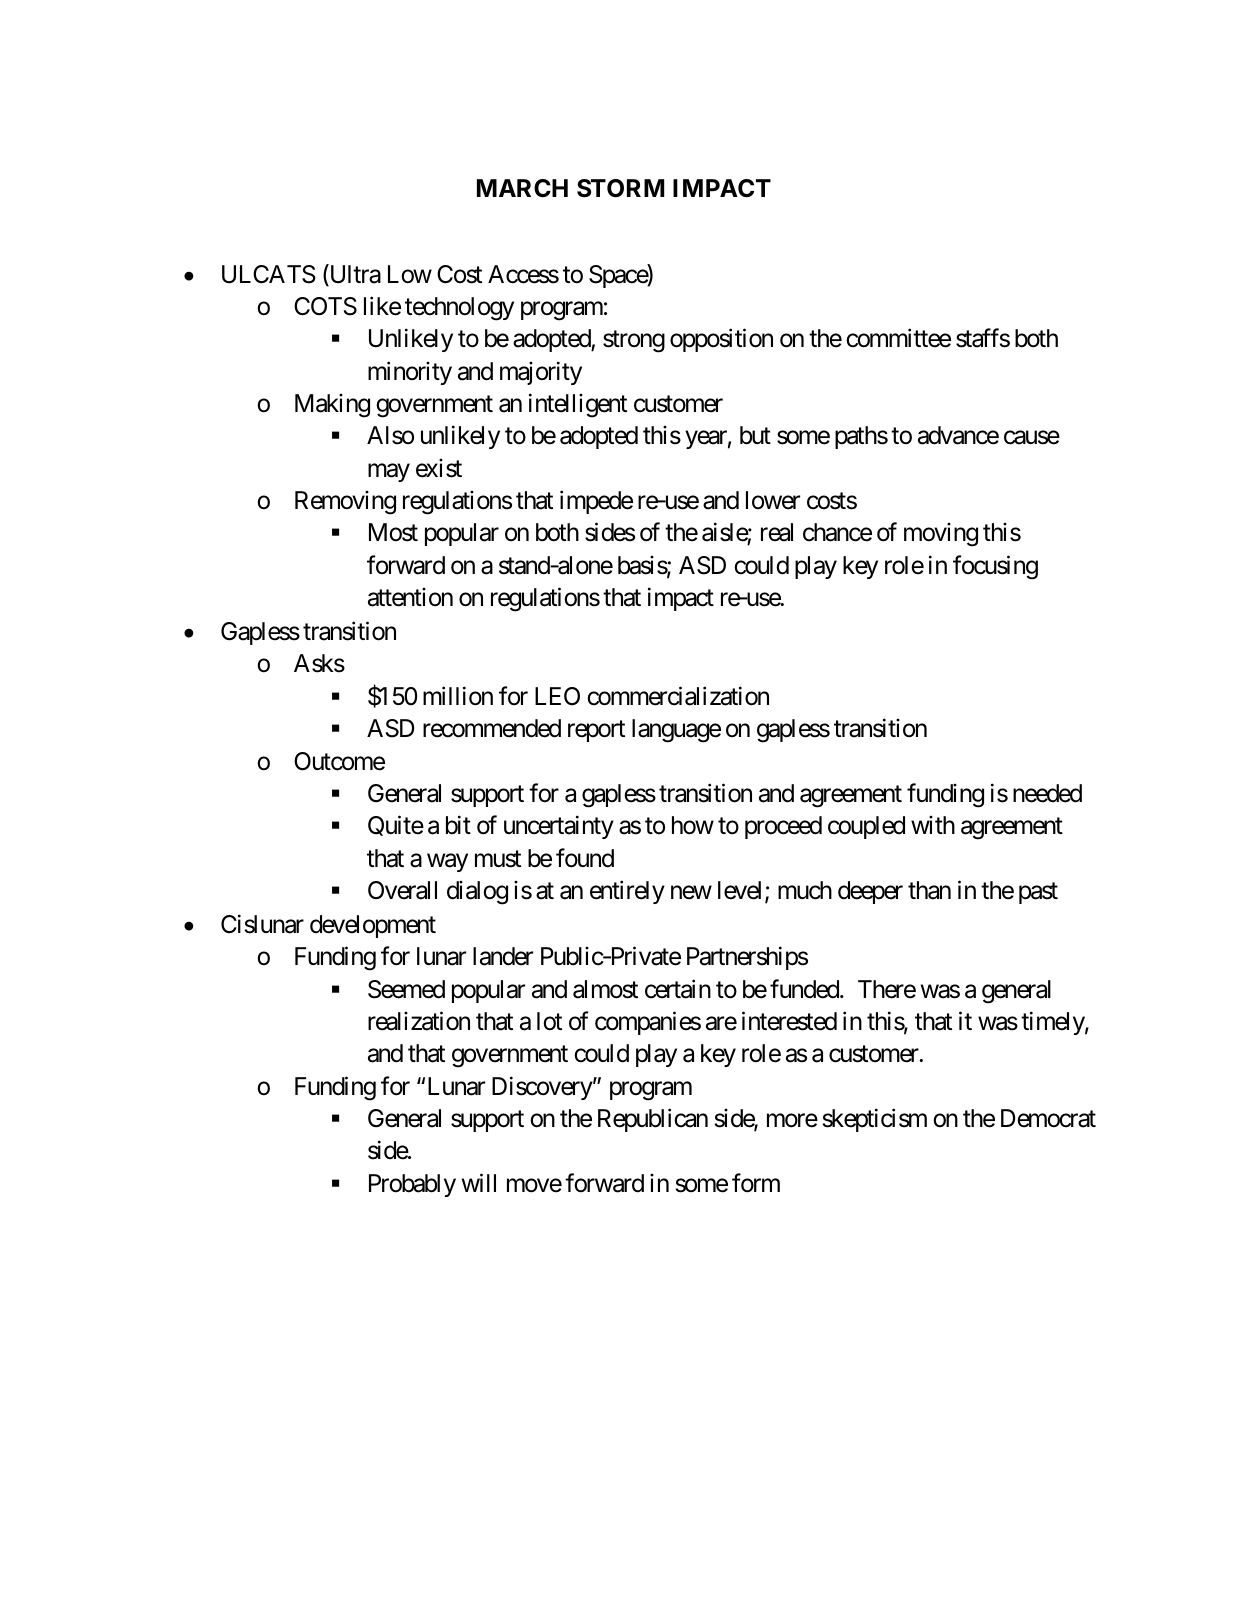 The image size is (1247, 1614). What do you see at coordinates (459, 309) in the screenshot?
I see `technology` at bounding box center [459, 309].
